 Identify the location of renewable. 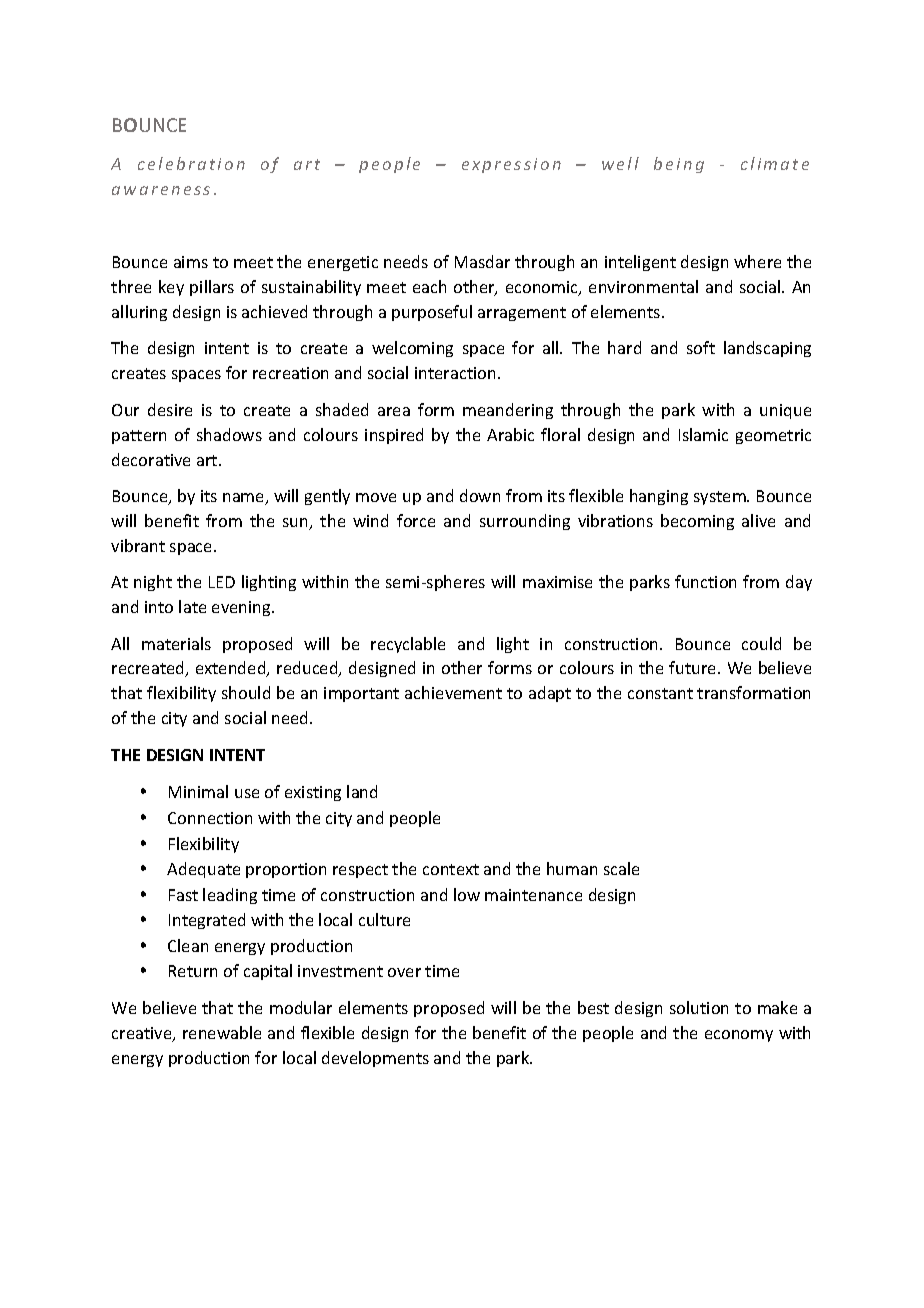
(222, 1032).
